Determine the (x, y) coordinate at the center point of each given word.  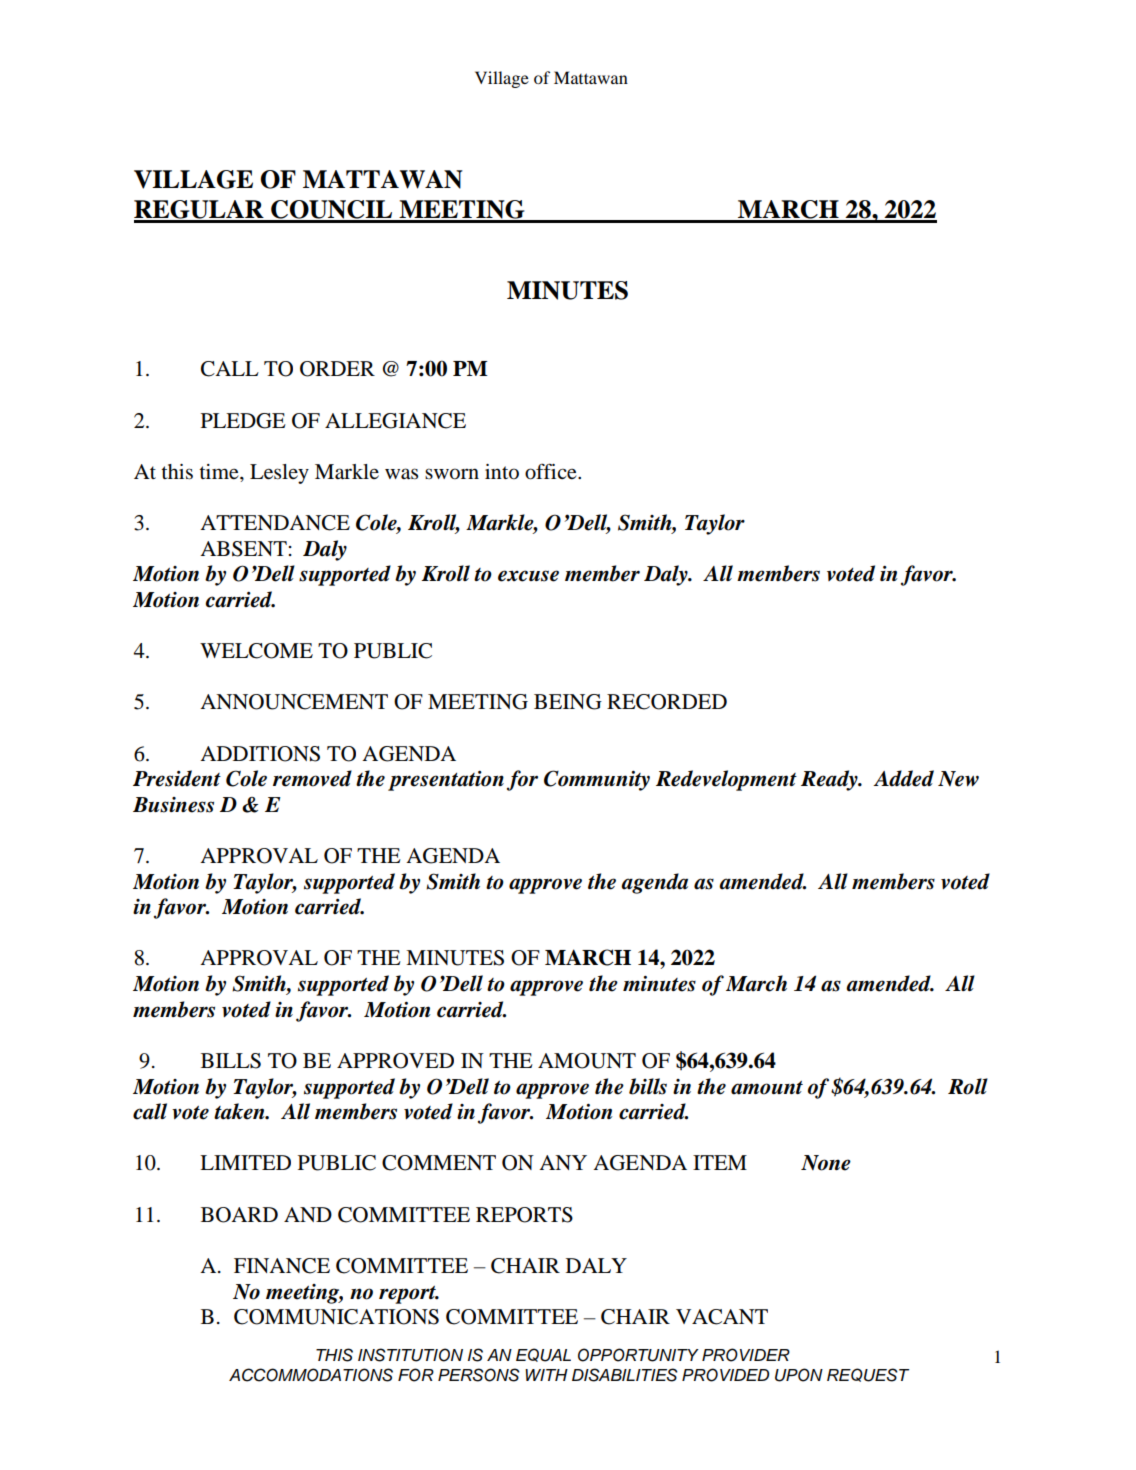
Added (903, 778)
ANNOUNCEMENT (294, 702)
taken (240, 1111)
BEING (568, 702)
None (826, 1163)
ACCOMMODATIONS (311, 1375)
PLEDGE (243, 421)
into (502, 472)
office (552, 471)
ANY (563, 1162)
